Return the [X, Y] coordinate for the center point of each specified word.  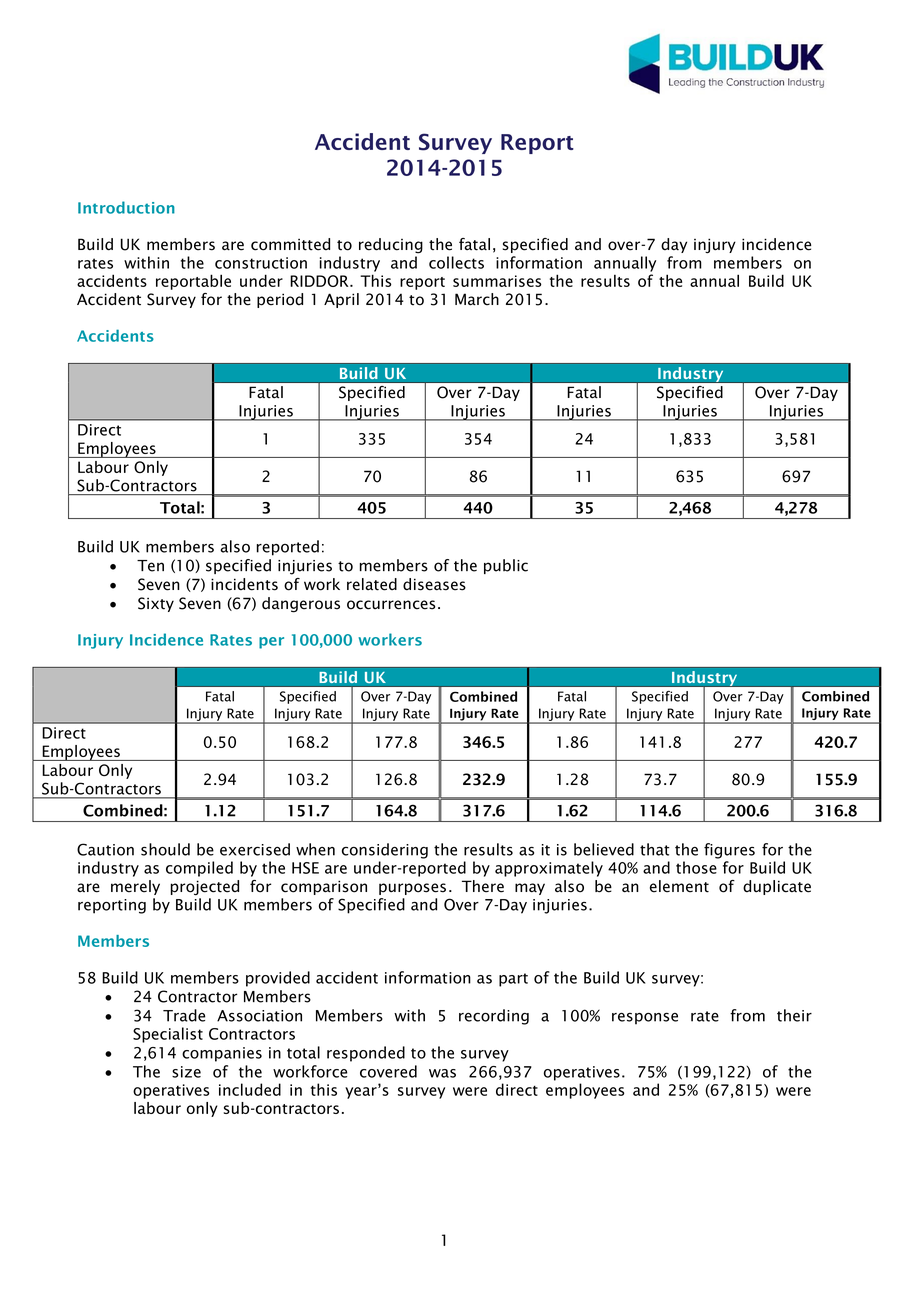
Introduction [126, 207]
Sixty [156, 604]
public [506, 566]
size [186, 1072]
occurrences [391, 605]
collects [456, 262]
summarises [497, 281]
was [442, 1073]
